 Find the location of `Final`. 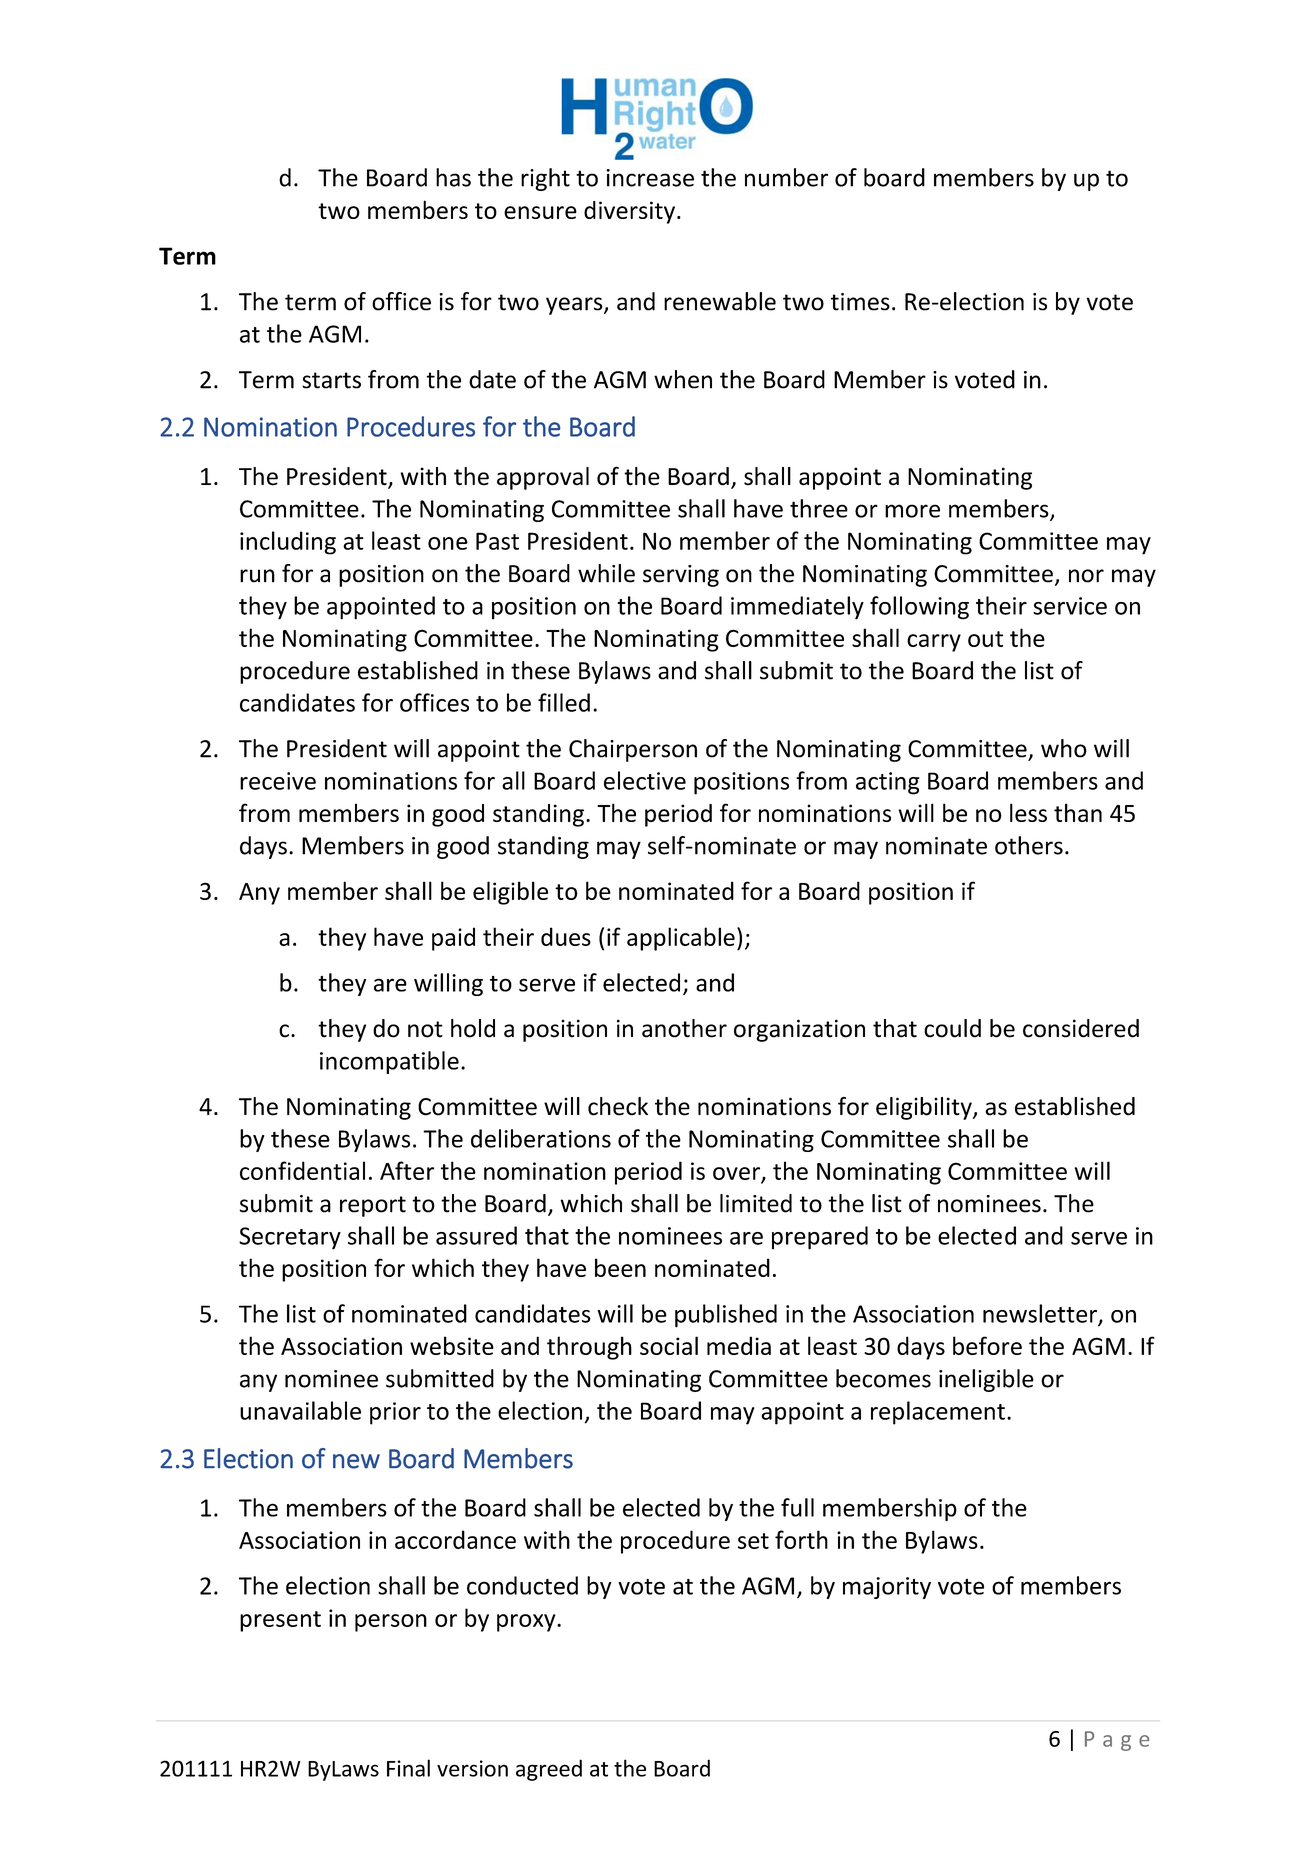

Final is located at coordinates (408, 1768).
